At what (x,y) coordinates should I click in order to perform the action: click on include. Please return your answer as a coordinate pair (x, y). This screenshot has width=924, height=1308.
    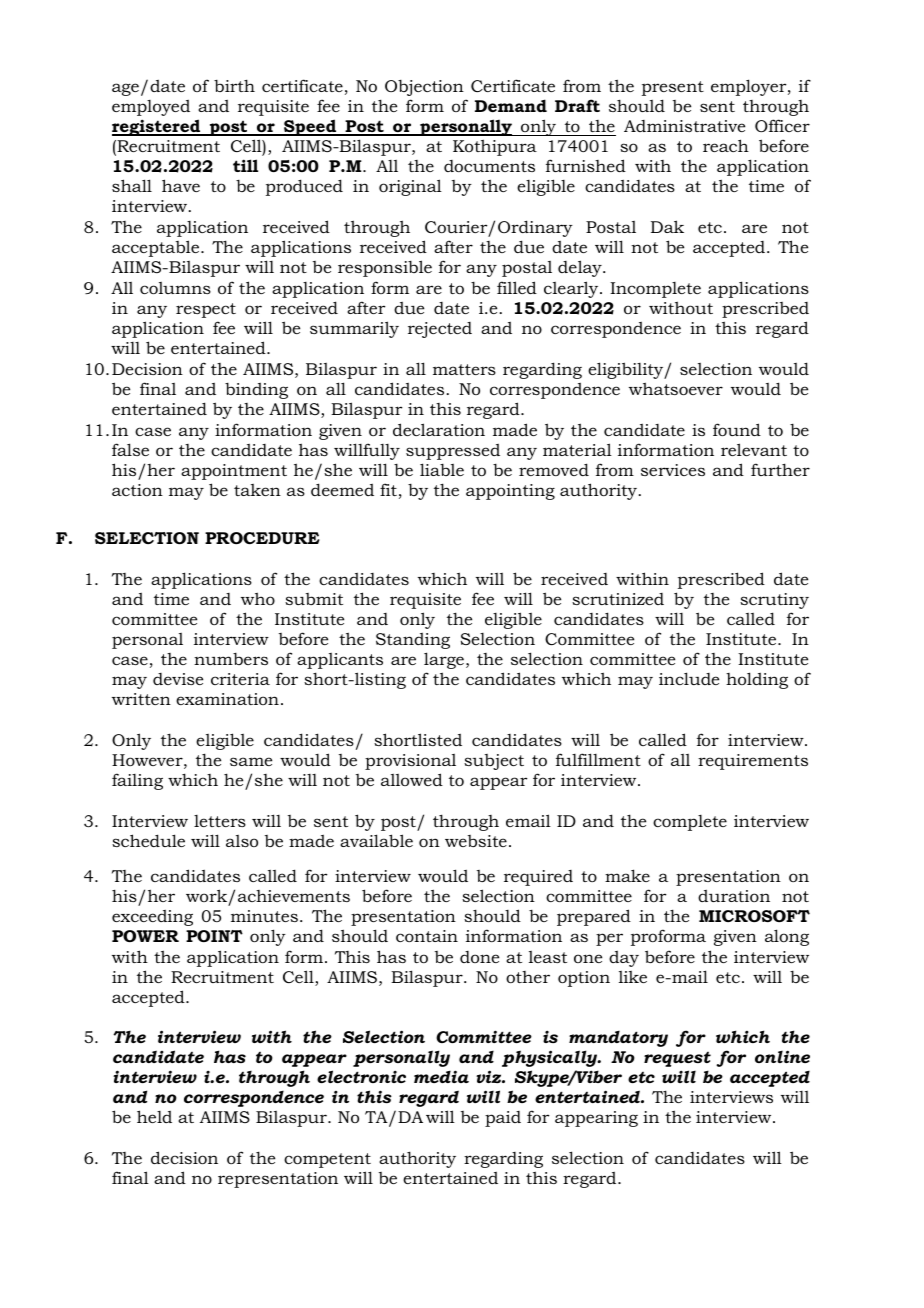
    Looking at the image, I should click on (689, 678).
